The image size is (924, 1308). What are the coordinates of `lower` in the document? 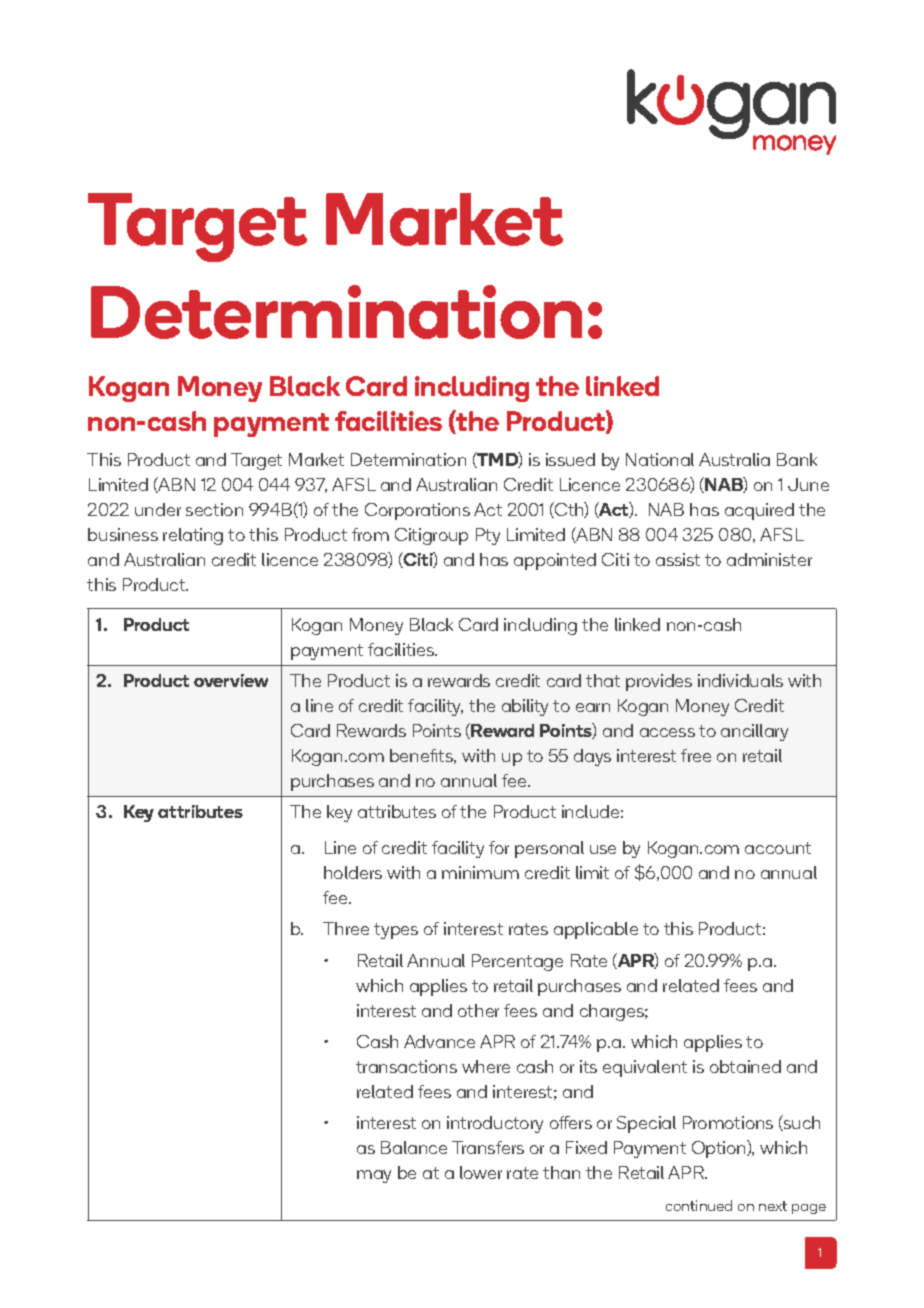 It's located at (481, 1172).
